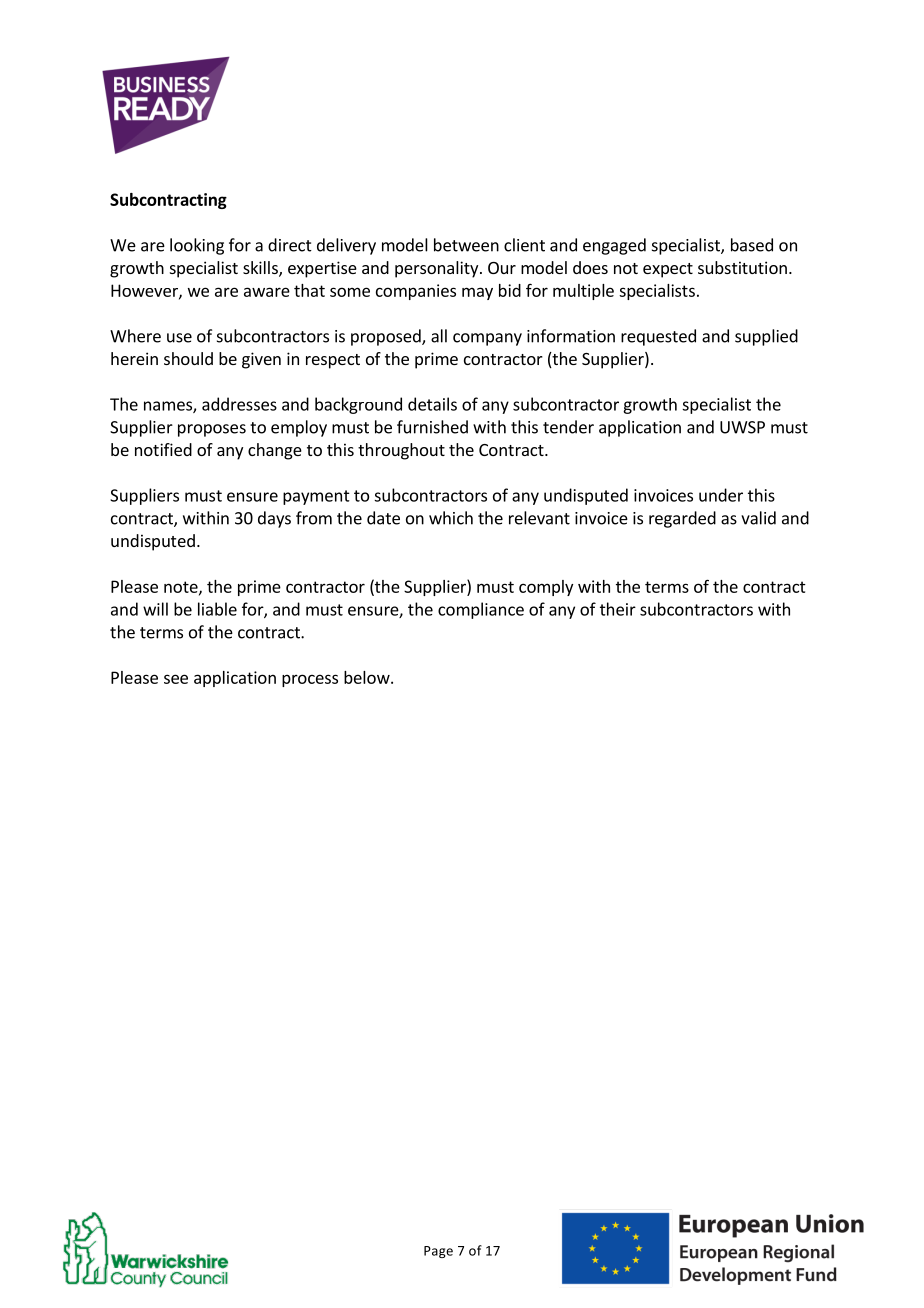 The image size is (924, 1308). Describe the element at coordinates (176, 679) in the page. I see `see` at that location.
